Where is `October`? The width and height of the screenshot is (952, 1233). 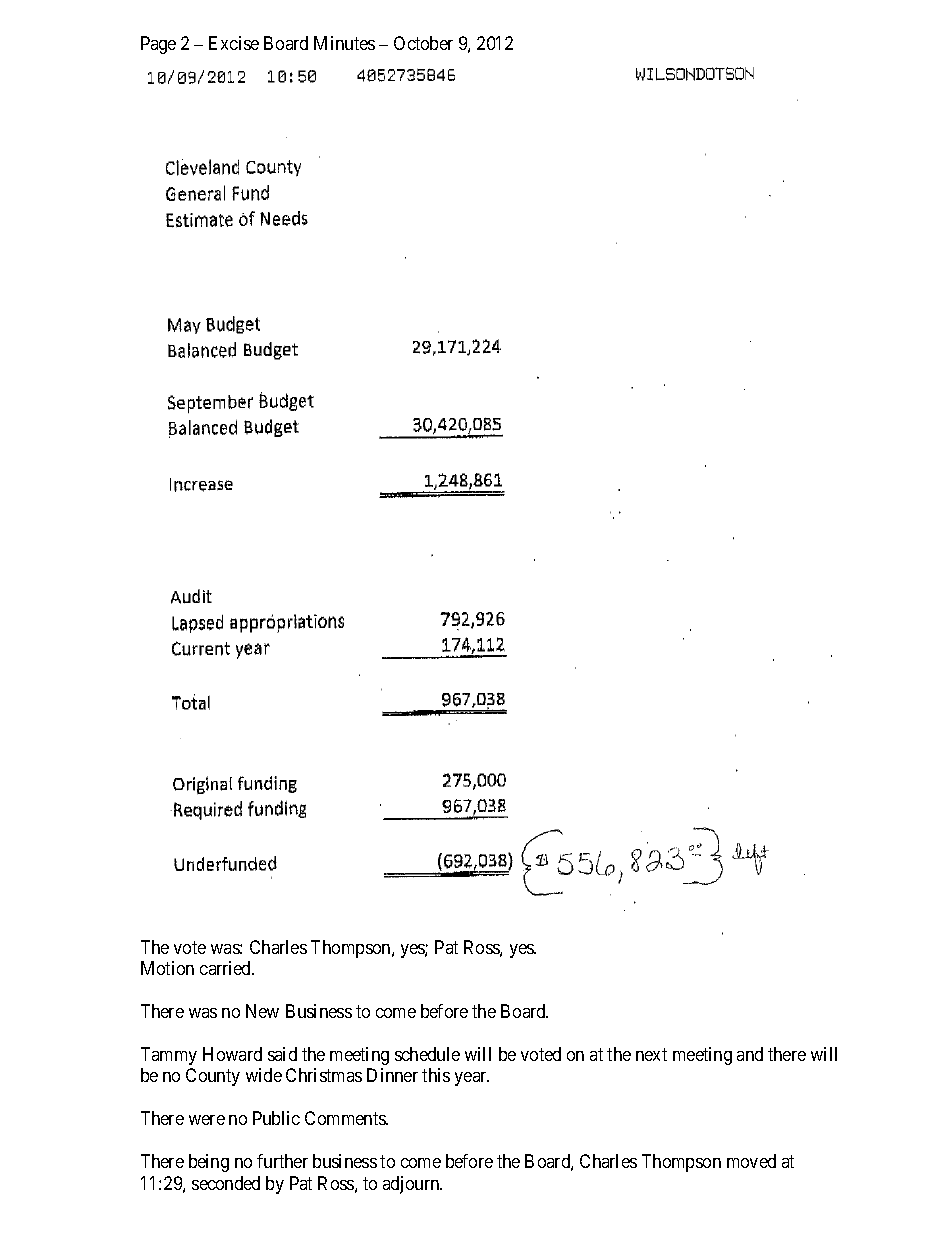 October is located at coordinates (423, 43).
